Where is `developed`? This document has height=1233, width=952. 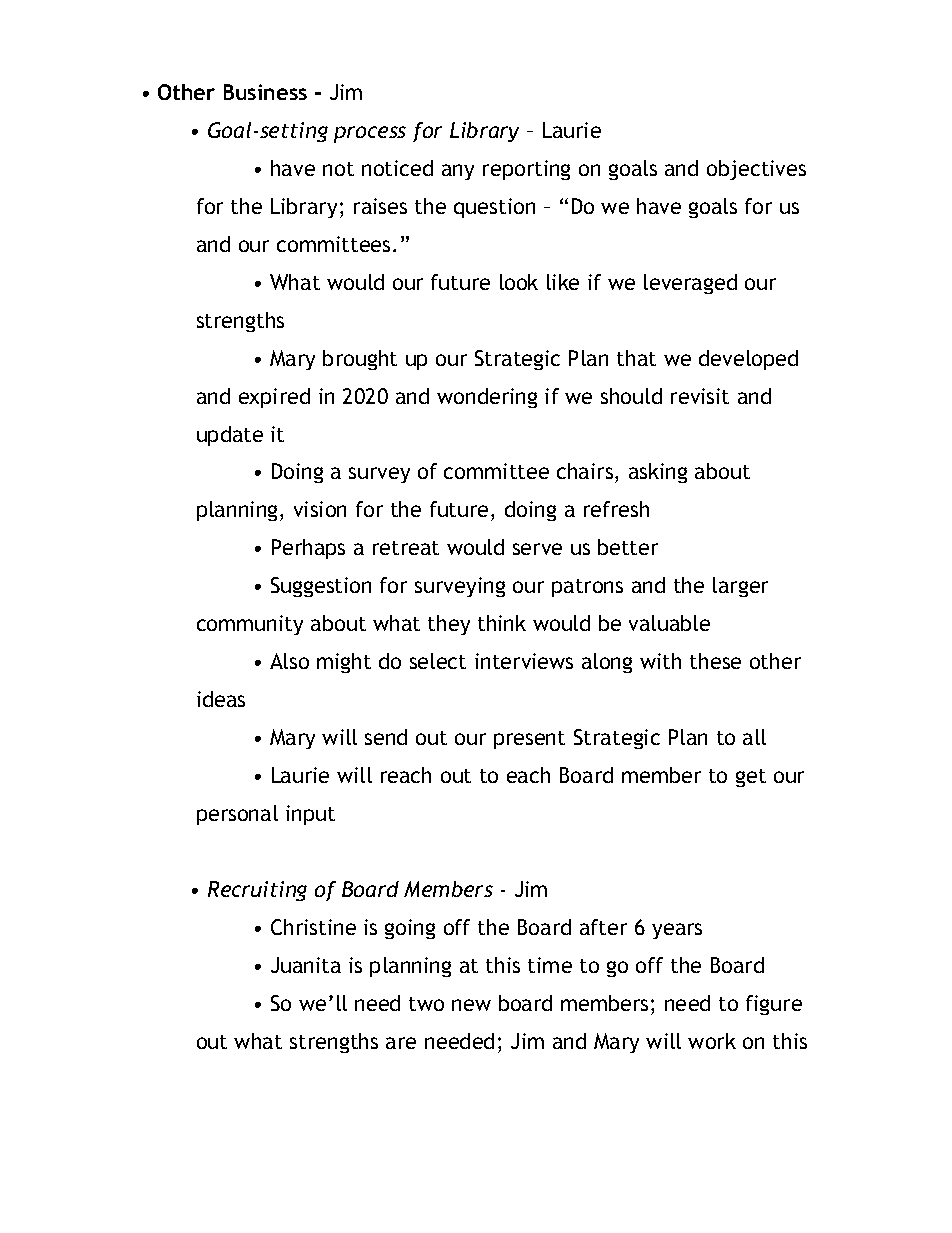 developed is located at coordinates (748, 360).
